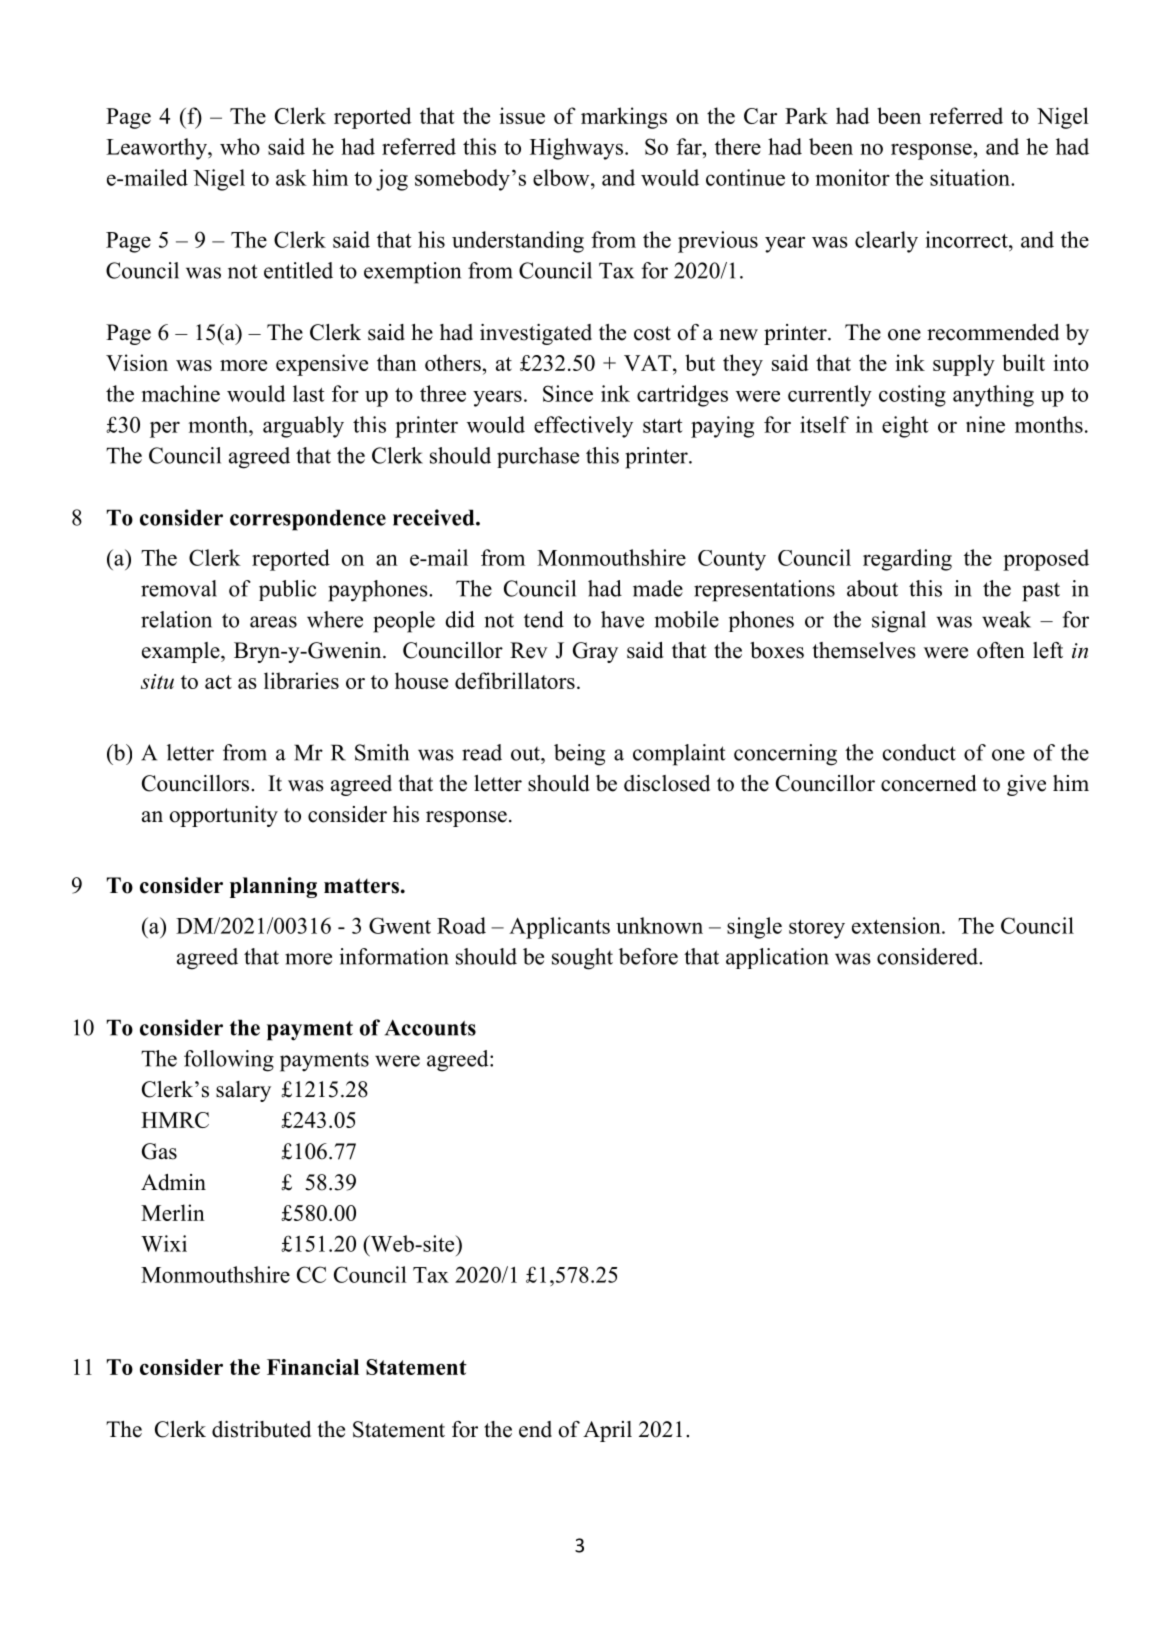  What do you see at coordinates (777, 958) in the screenshot?
I see `application` at bounding box center [777, 958].
